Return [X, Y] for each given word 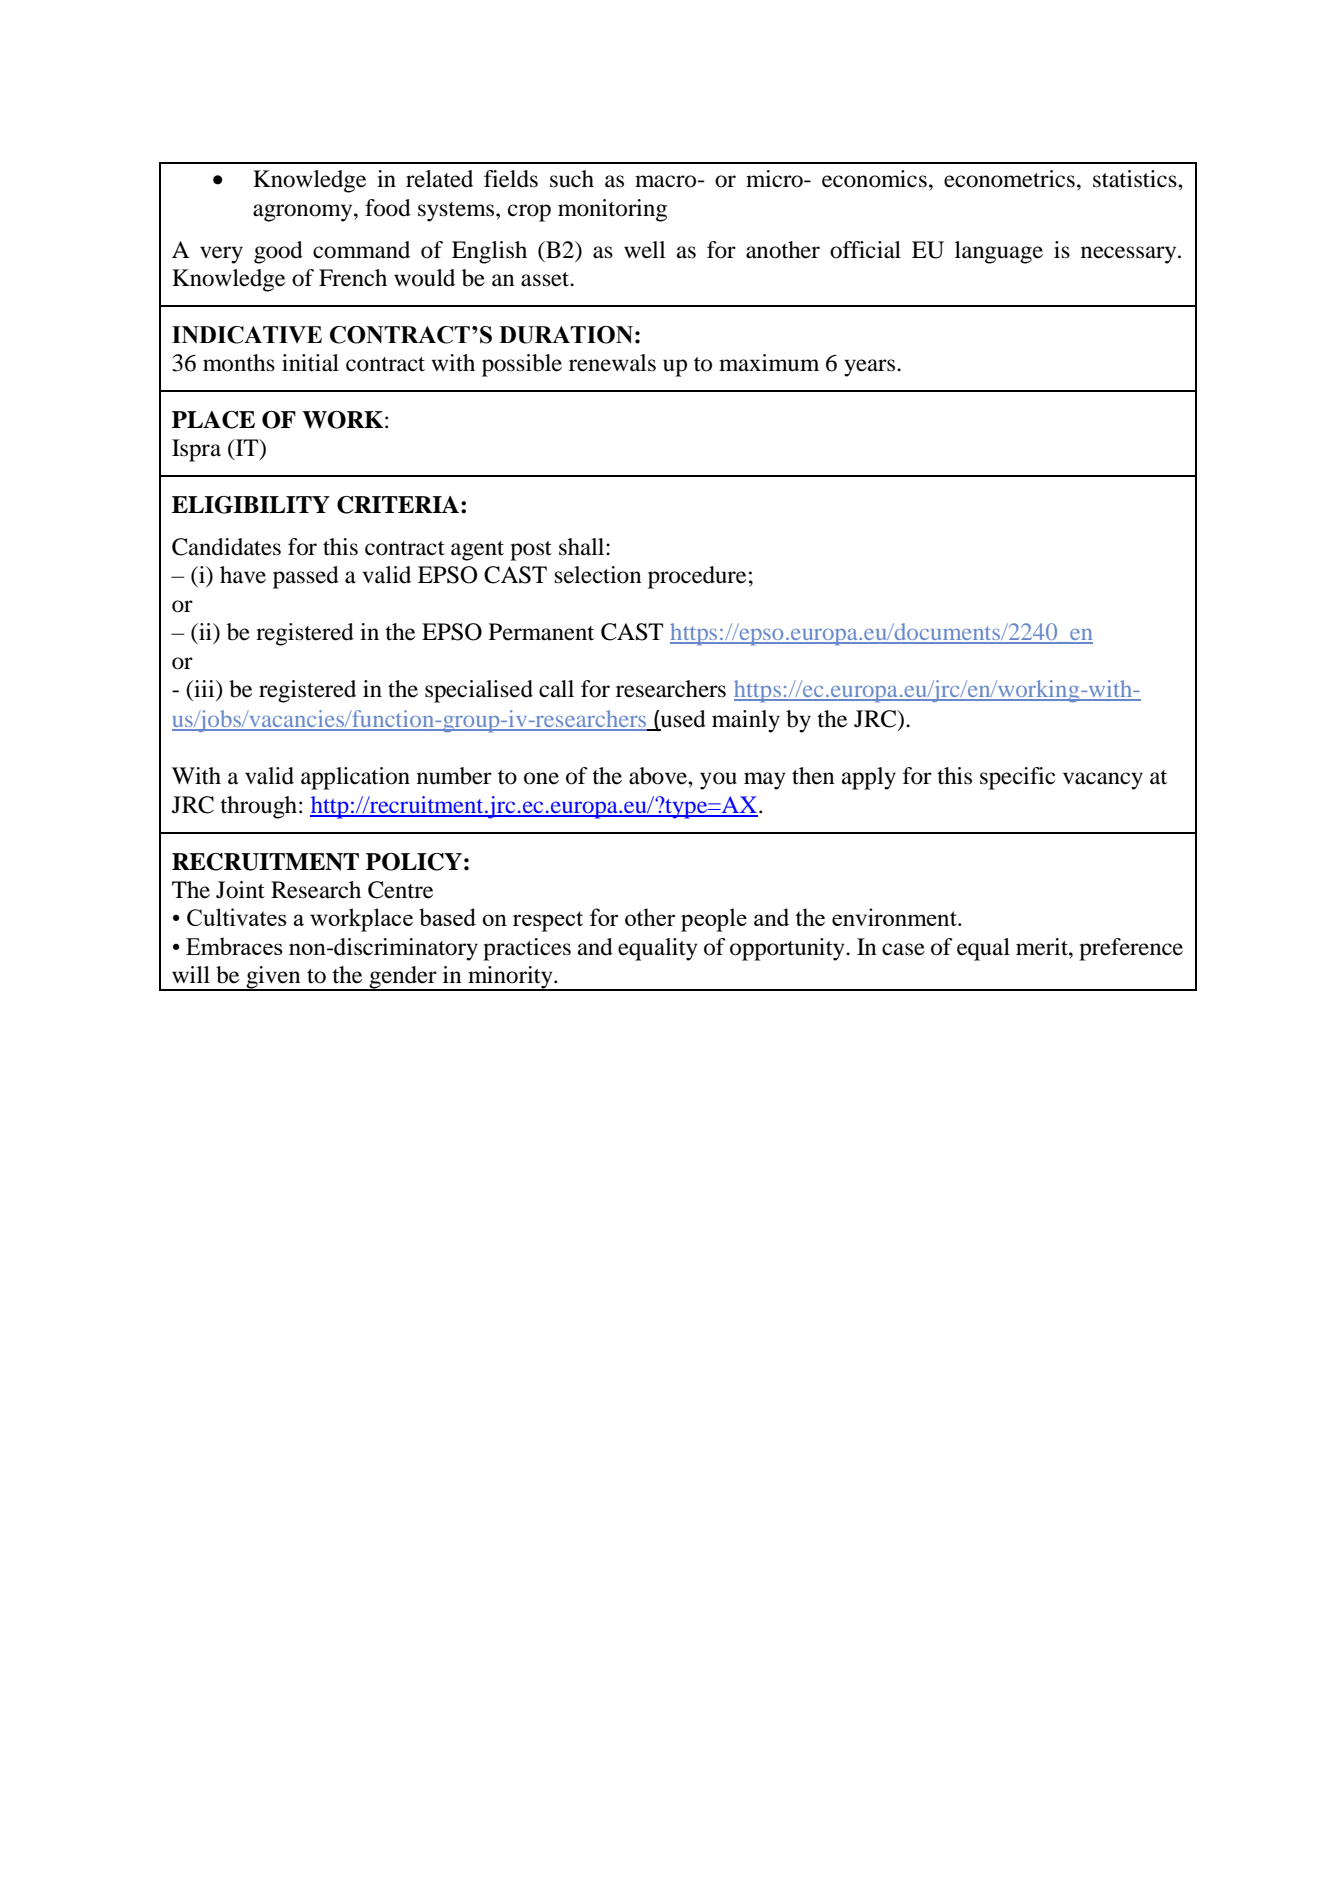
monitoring [612, 210]
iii [204, 688]
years [871, 368]
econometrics [1009, 179]
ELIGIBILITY [251, 505]
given [273, 978]
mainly [746, 721]
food [388, 208]
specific [1017, 778]
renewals [612, 363]
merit [1043, 947]
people [714, 920]
